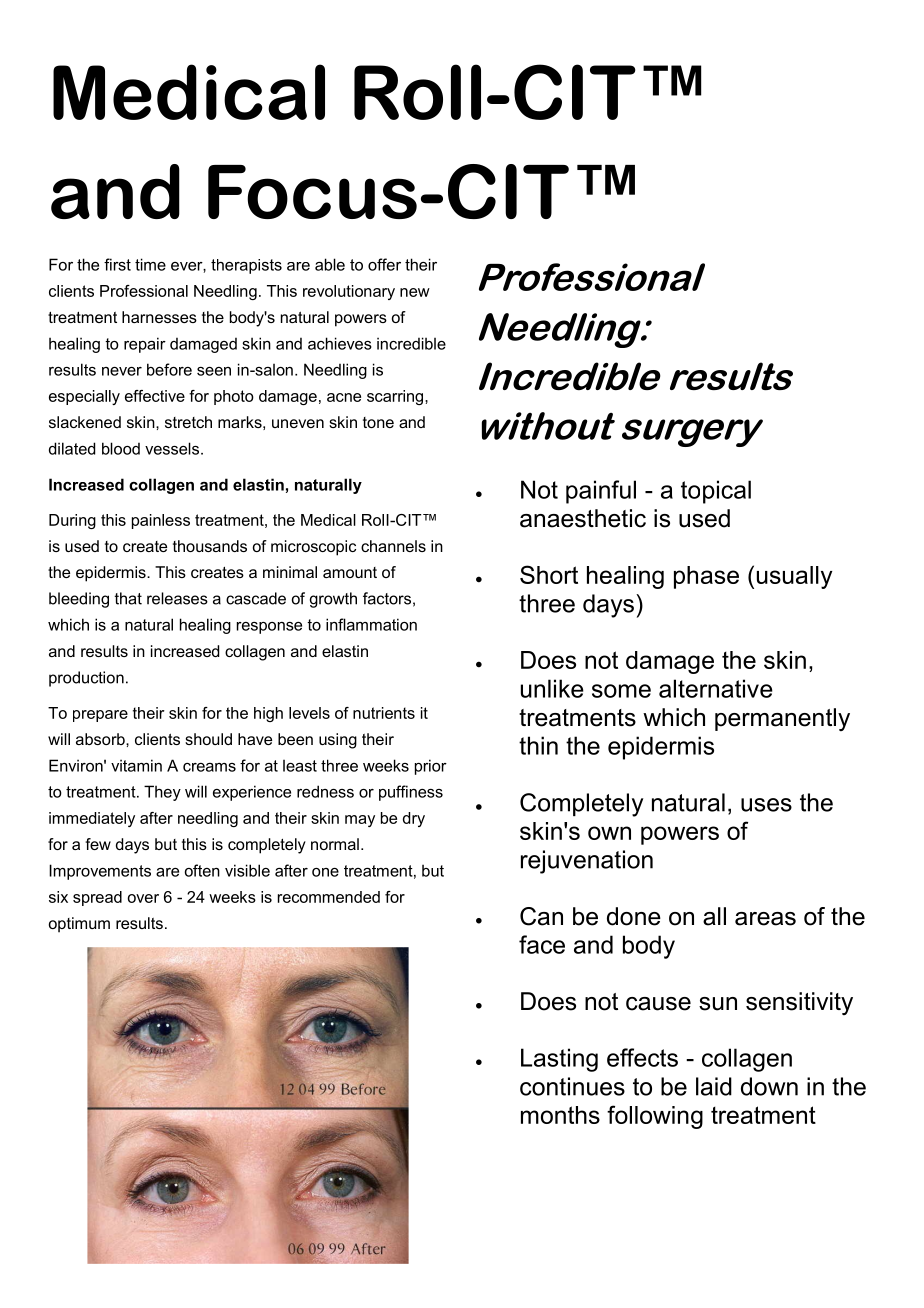 This screenshot has width=924, height=1308. Describe the element at coordinates (79, 925) in the screenshot. I see `optimum` at that location.
